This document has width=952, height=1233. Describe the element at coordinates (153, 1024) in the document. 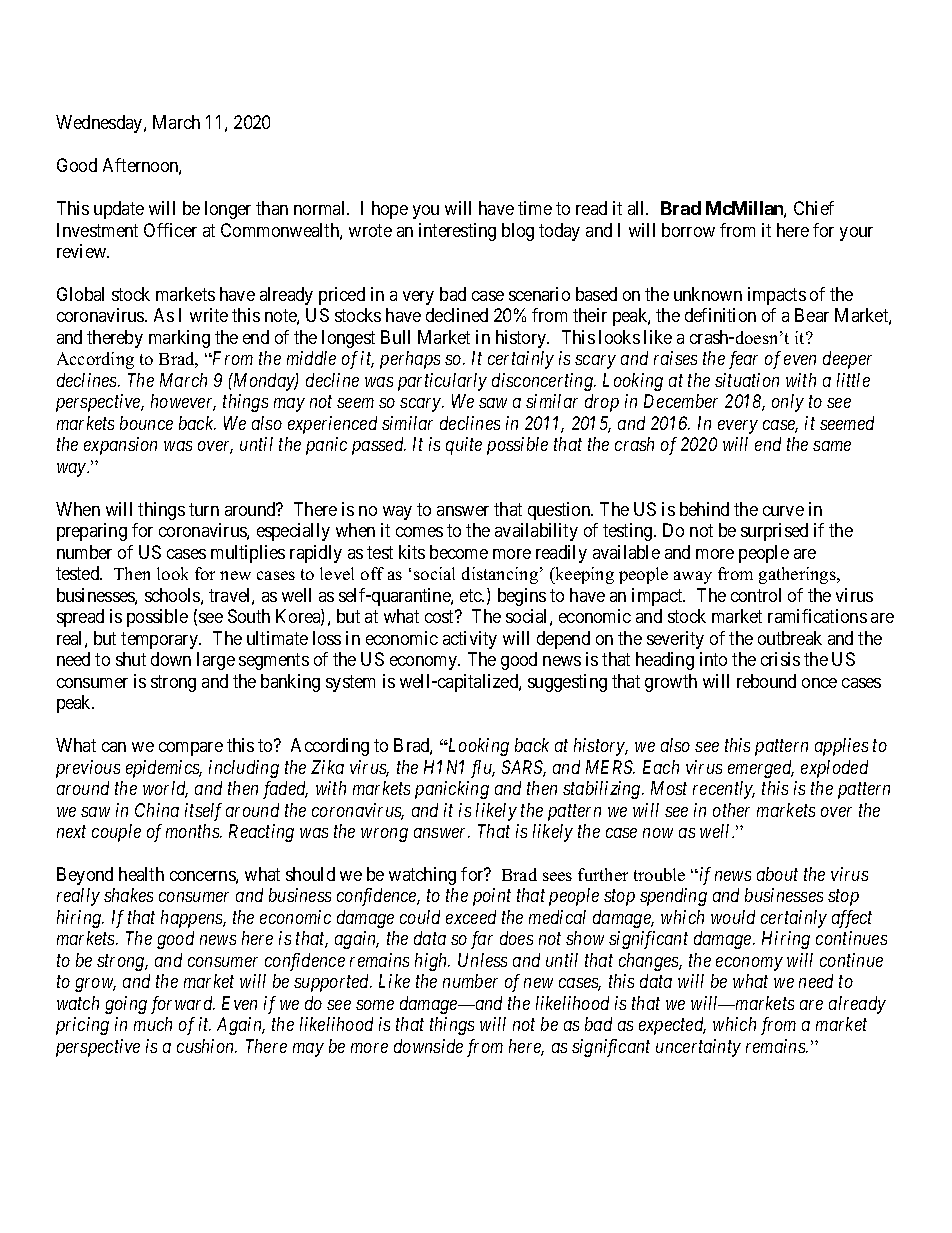

I see `much` at that location.
